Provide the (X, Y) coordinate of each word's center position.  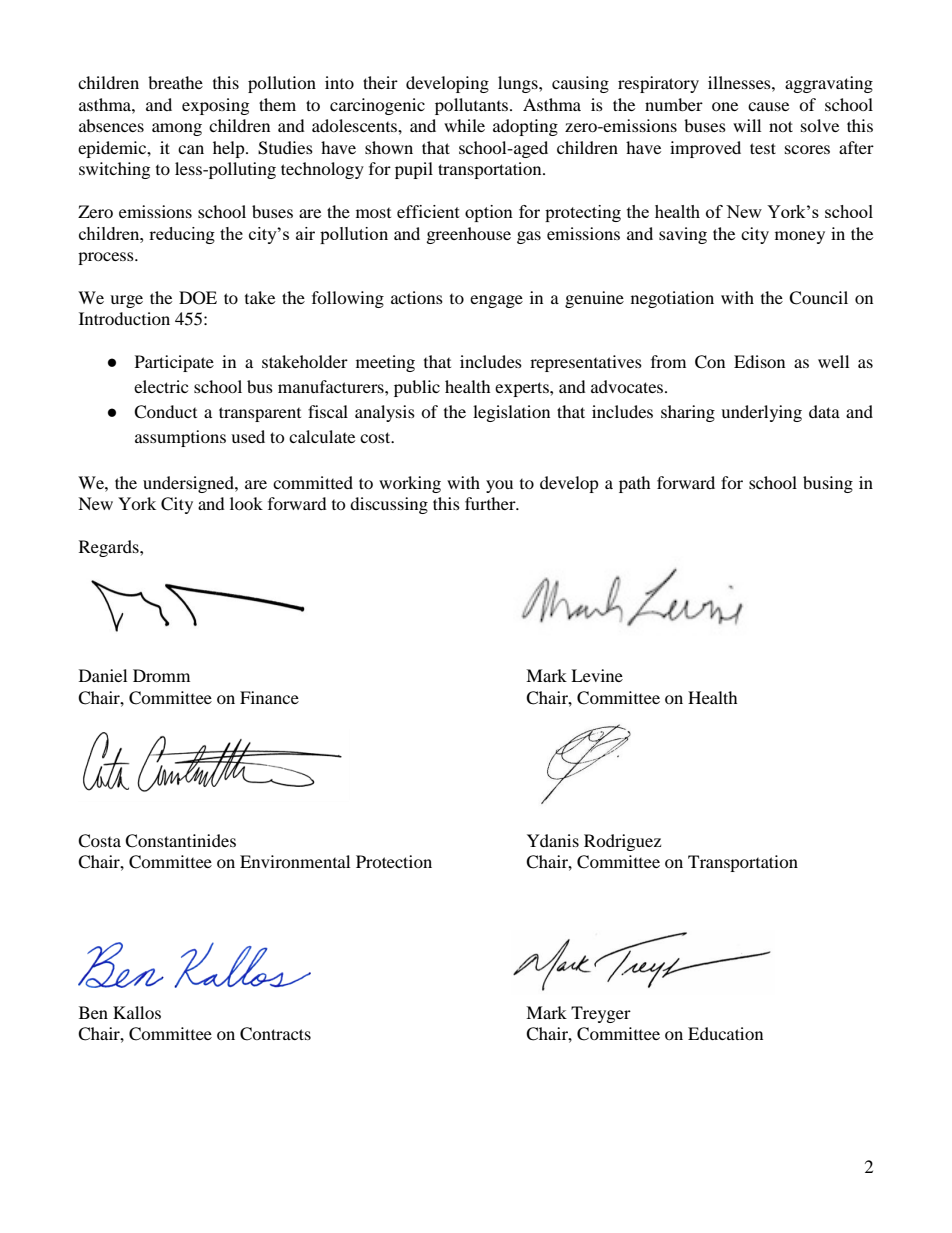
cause (768, 106)
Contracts (275, 1034)
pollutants (473, 106)
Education (725, 1033)
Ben (93, 1012)
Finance (269, 697)
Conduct (165, 412)
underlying (761, 413)
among (177, 129)
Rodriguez (622, 842)
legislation (511, 413)
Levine (597, 675)
